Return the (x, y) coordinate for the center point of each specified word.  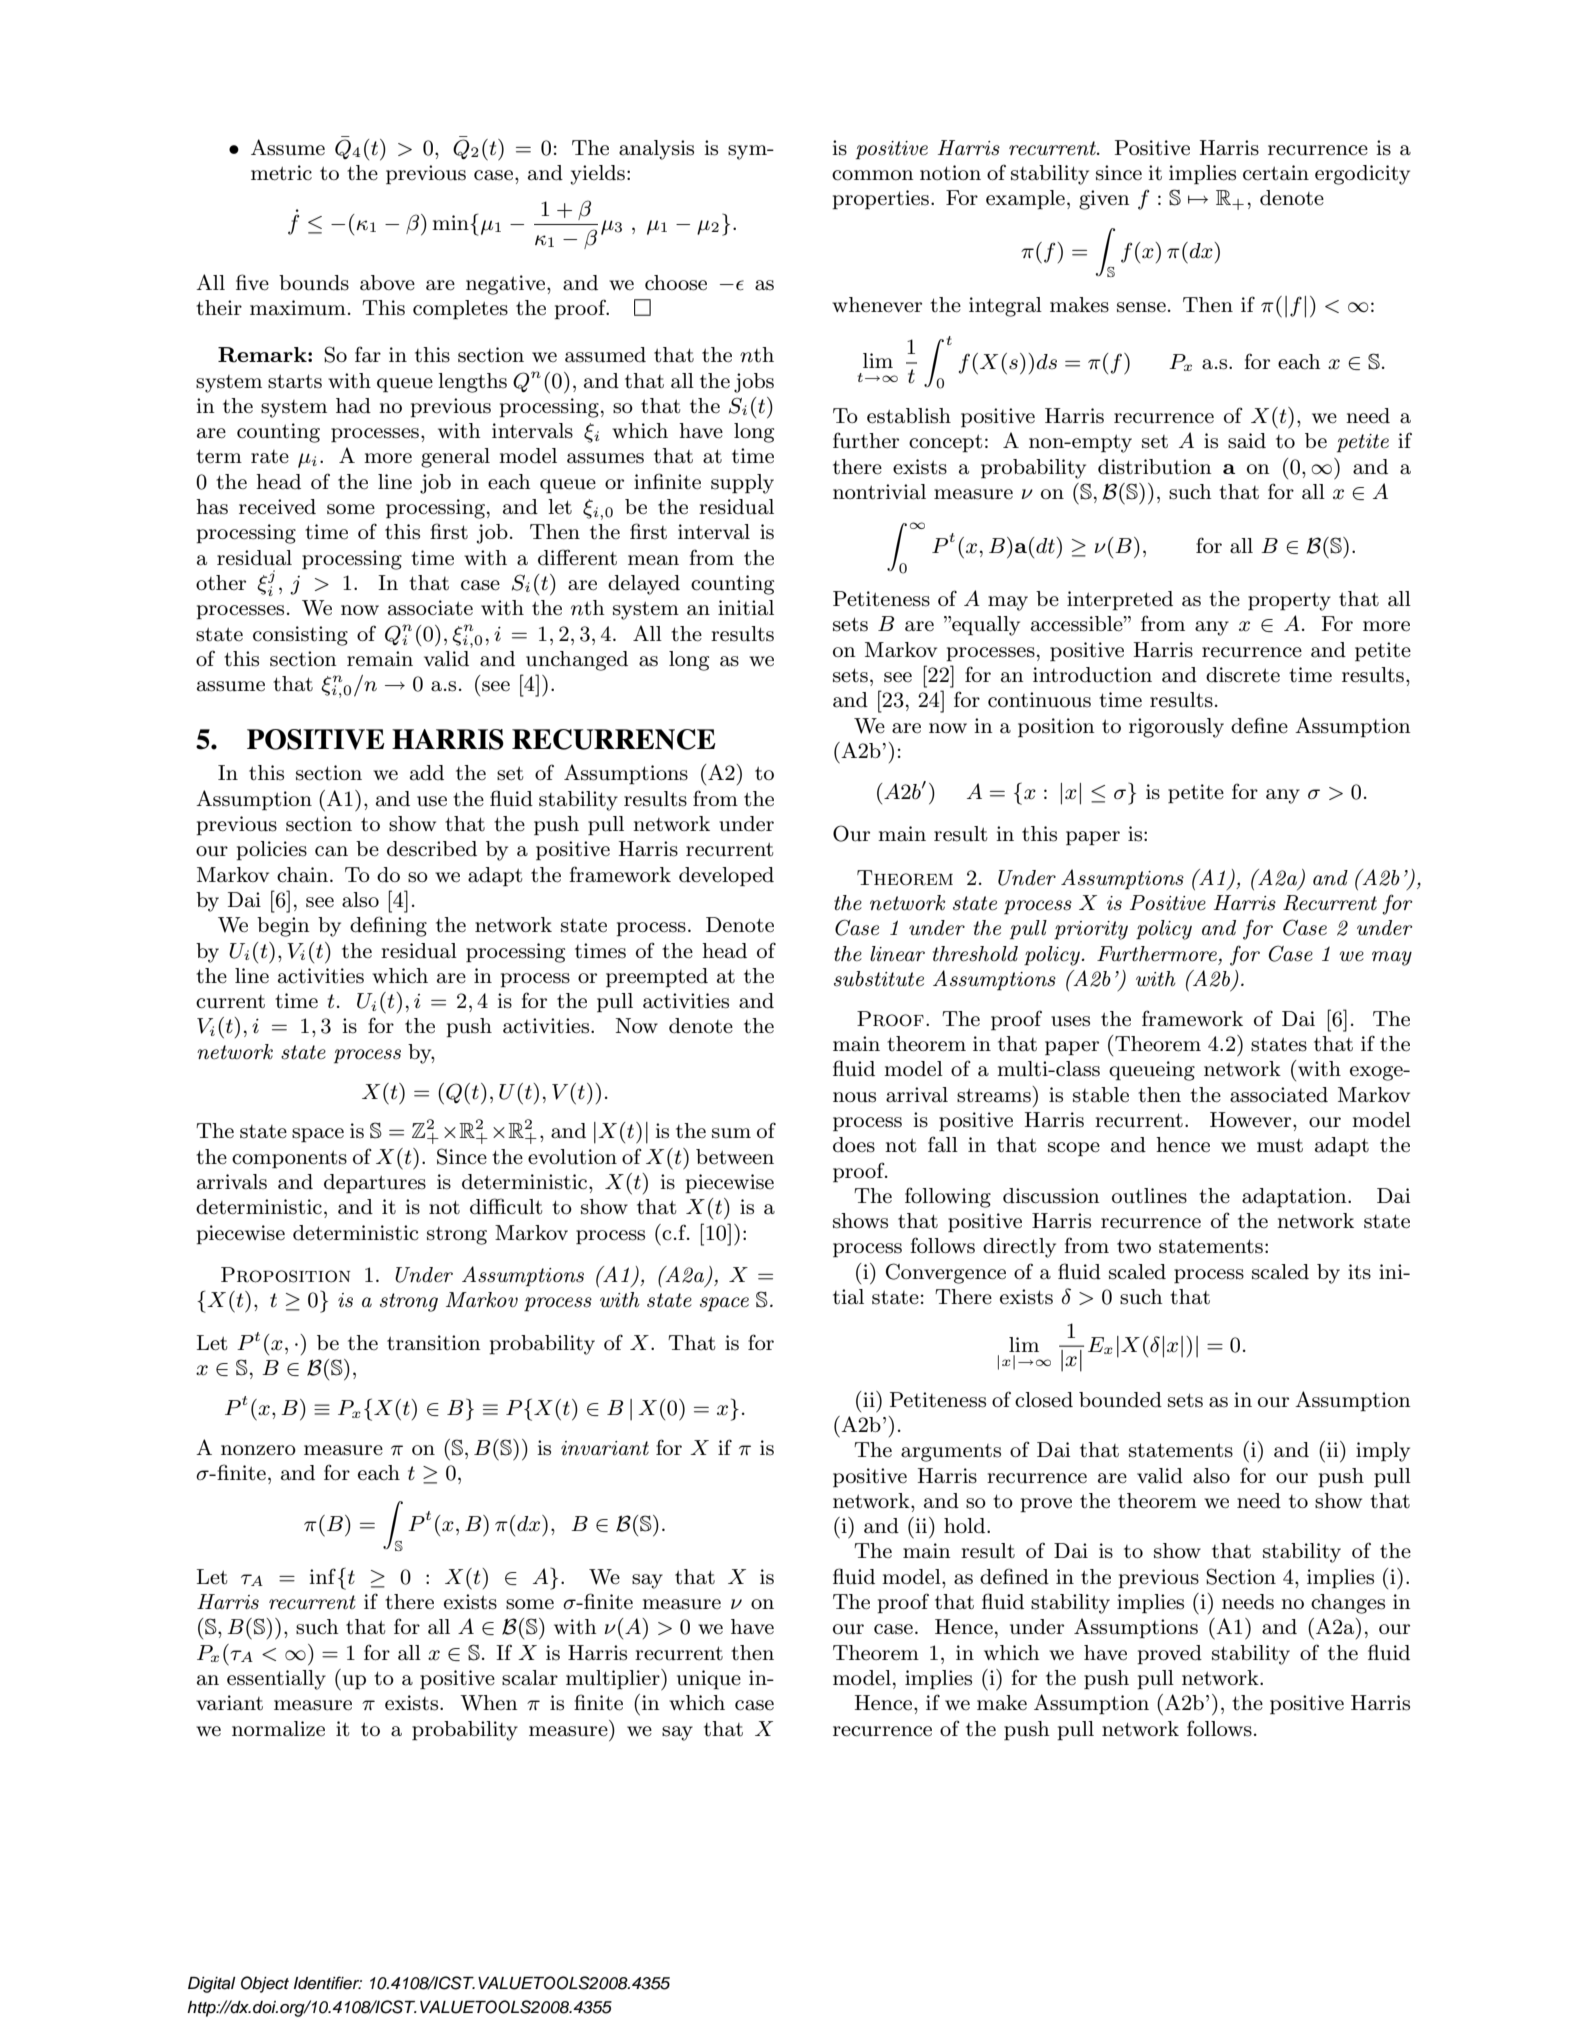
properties (881, 200)
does (854, 1145)
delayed (644, 585)
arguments (951, 1453)
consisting (300, 636)
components (289, 1160)
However (1252, 1120)
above (387, 283)
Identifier (328, 1983)
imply (1383, 1452)
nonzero (258, 1450)
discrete (1243, 675)
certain (1276, 173)
